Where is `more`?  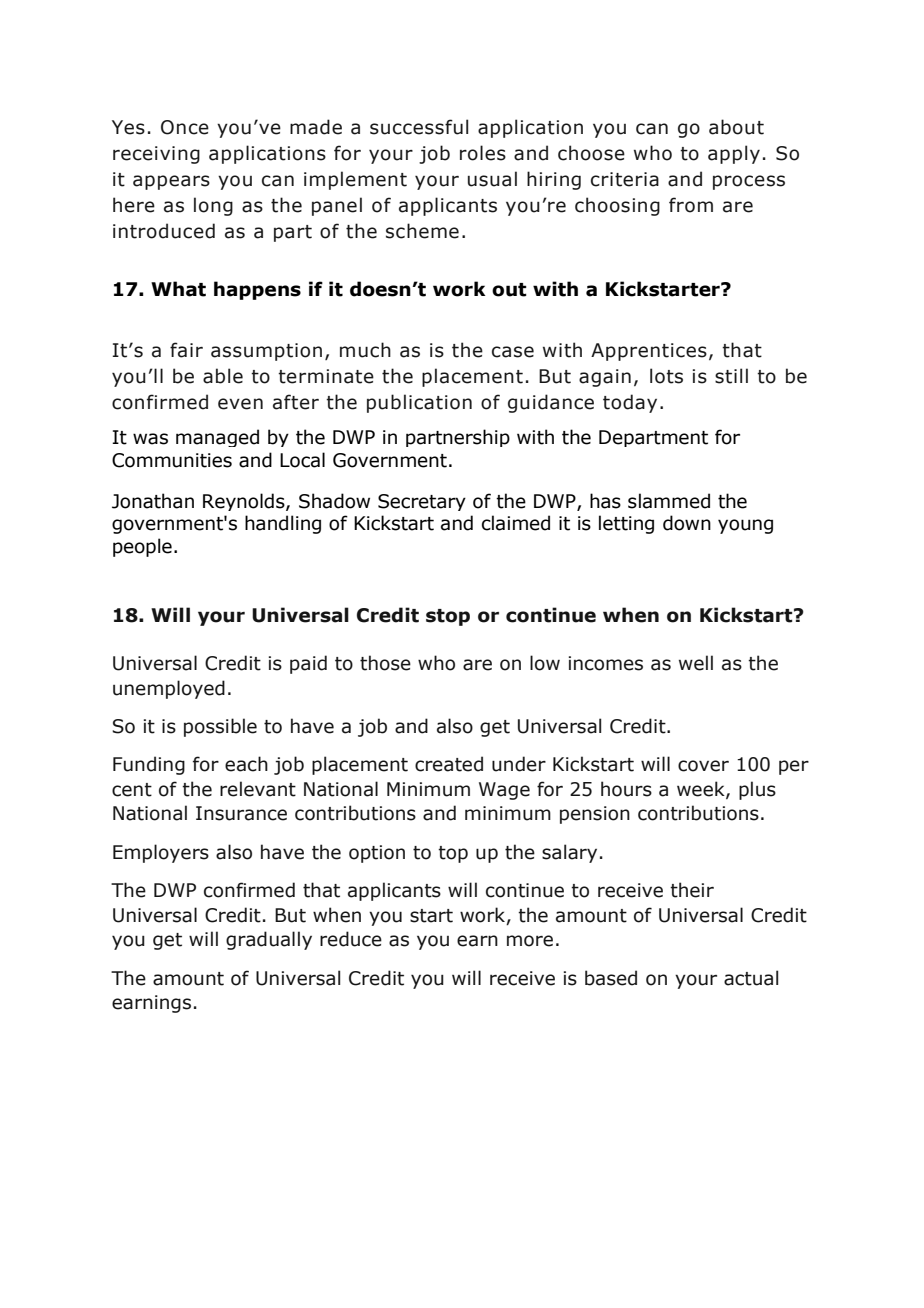 more is located at coordinates (530, 941).
